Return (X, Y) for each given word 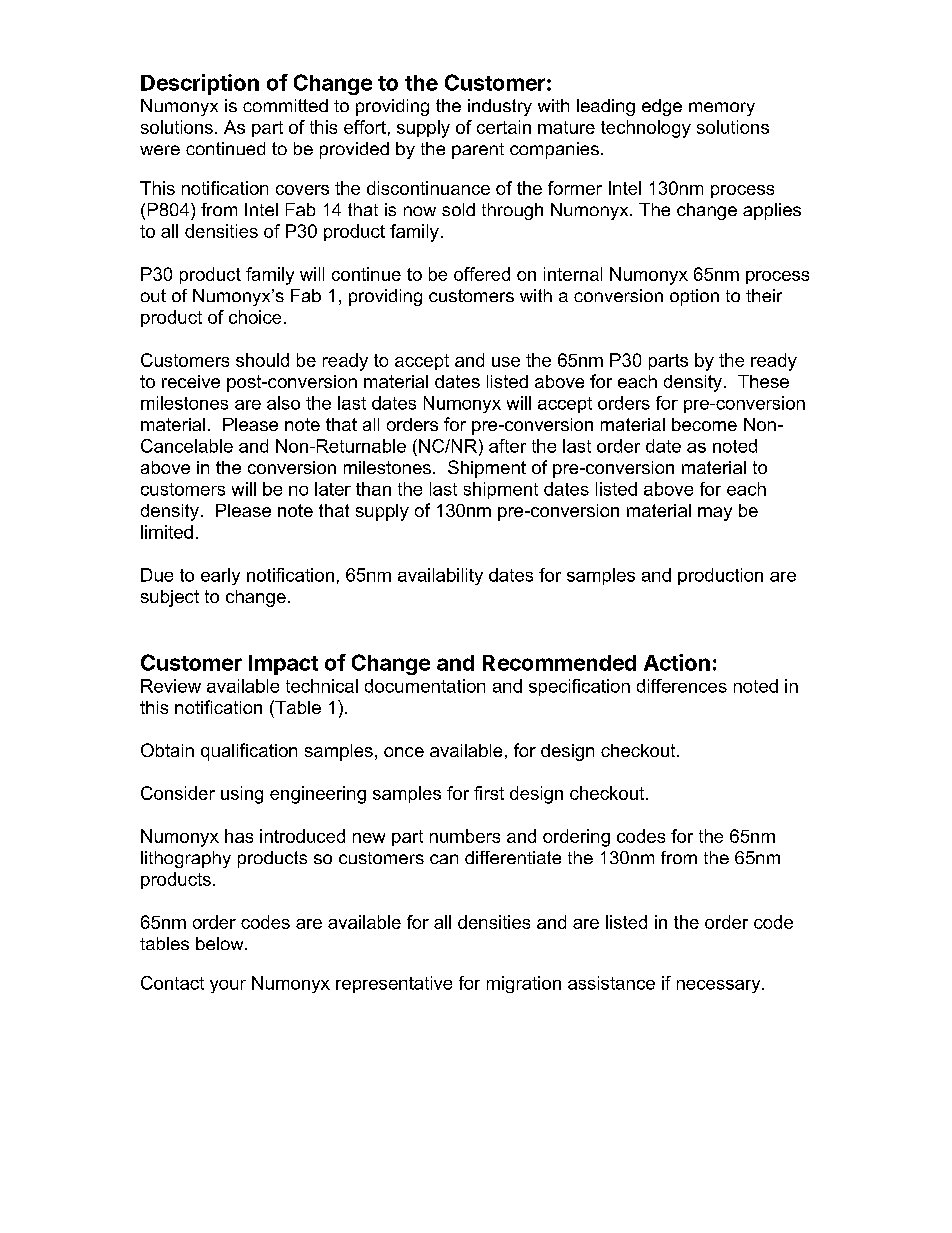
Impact (283, 665)
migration (524, 984)
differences (682, 686)
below (221, 943)
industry (500, 107)
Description (200, 84)
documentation (425, 686)
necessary (720, 986)
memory (722, 109)
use (506, 362)
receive (191, 381)
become (704, 424)
